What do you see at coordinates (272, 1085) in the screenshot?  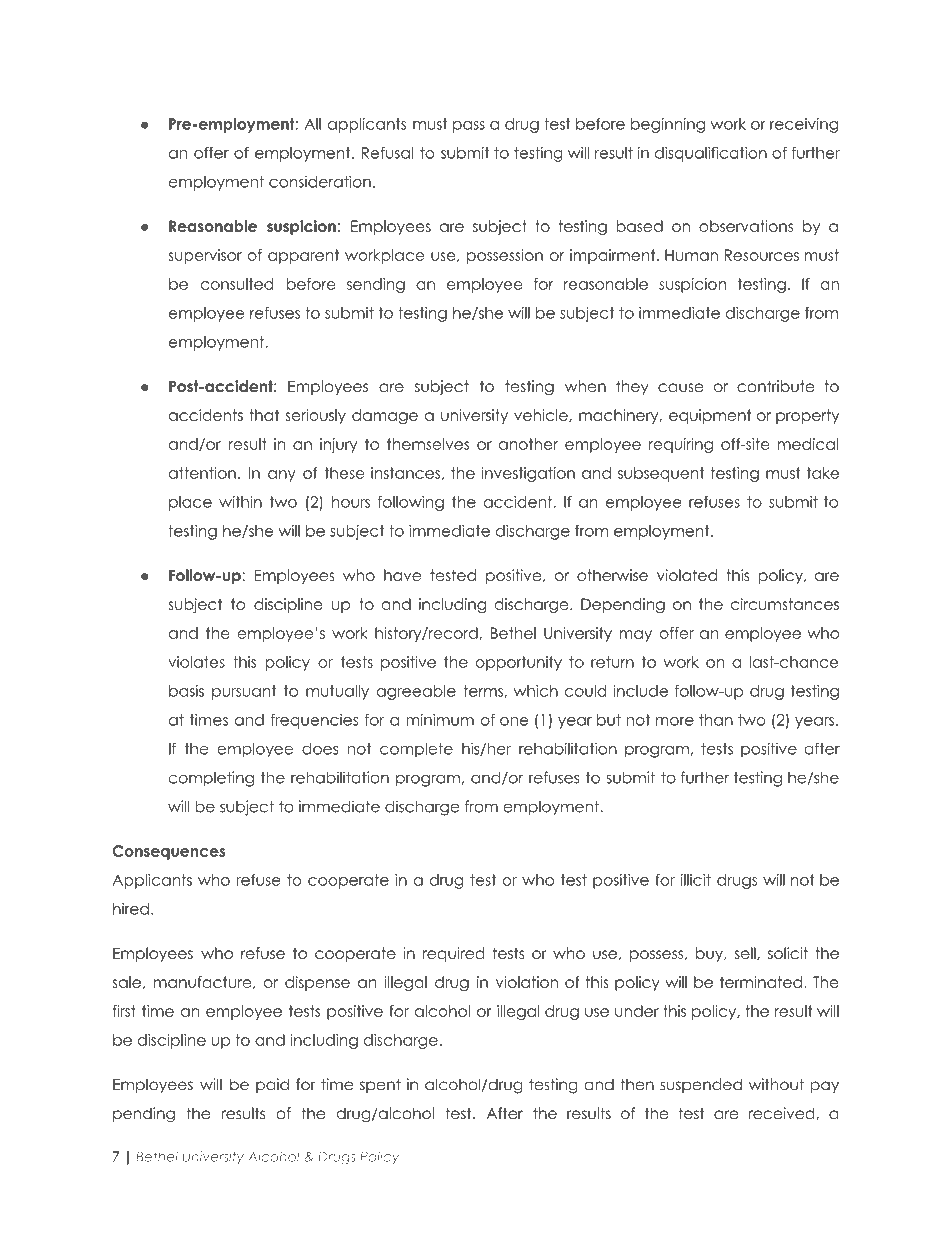 I see `paid` at bounding box center [272, 1085].
